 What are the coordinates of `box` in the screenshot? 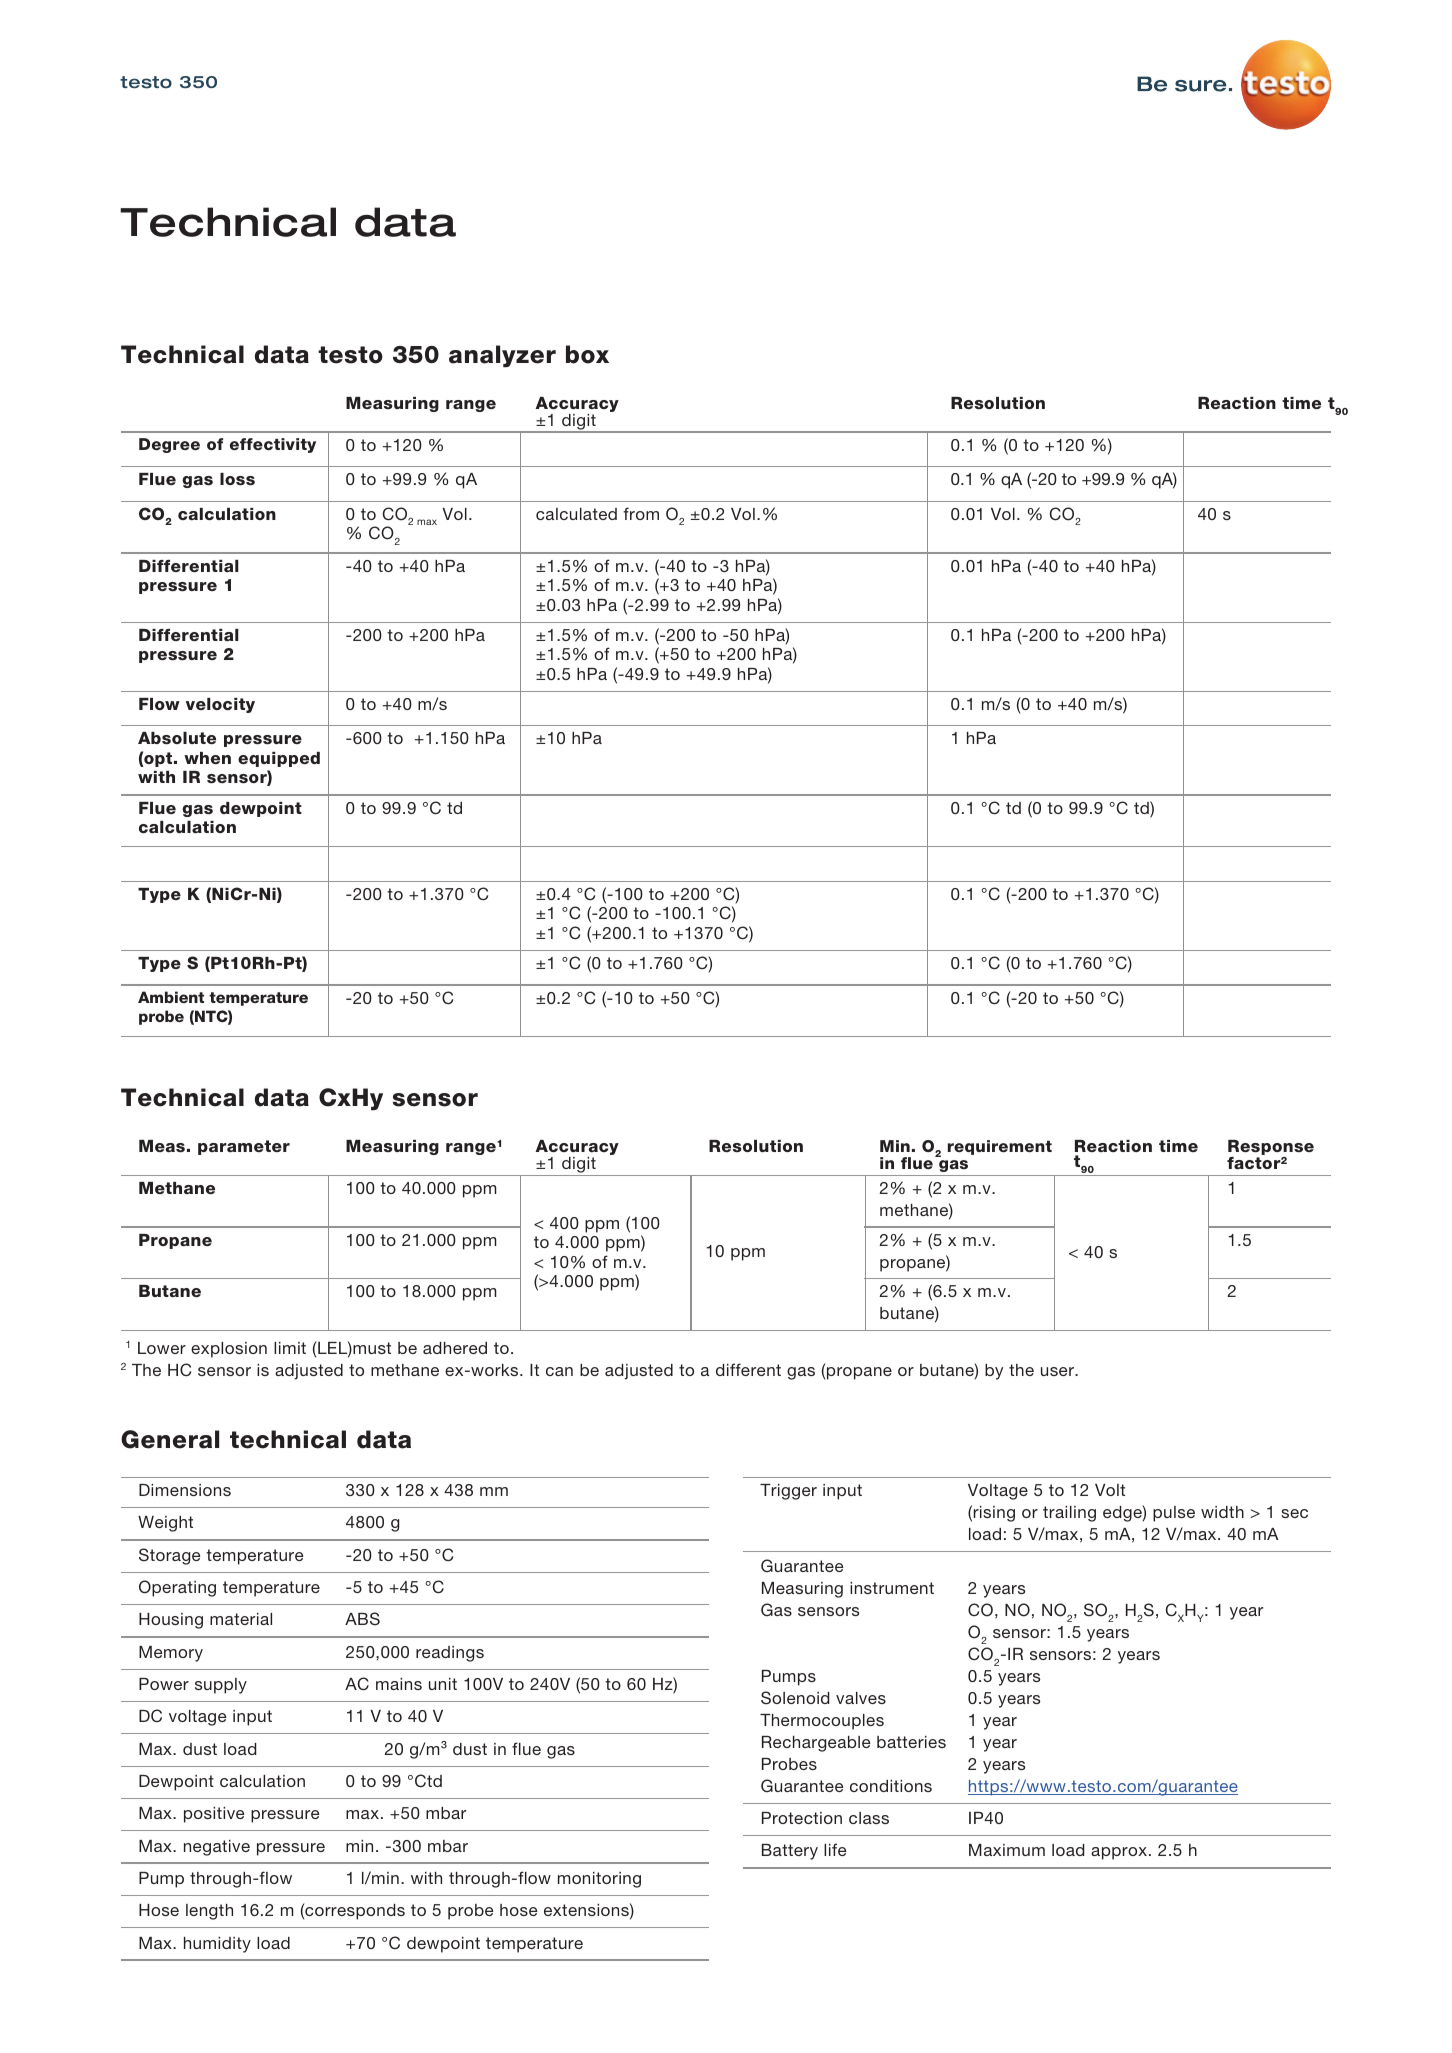 It's located at (587, 354).
